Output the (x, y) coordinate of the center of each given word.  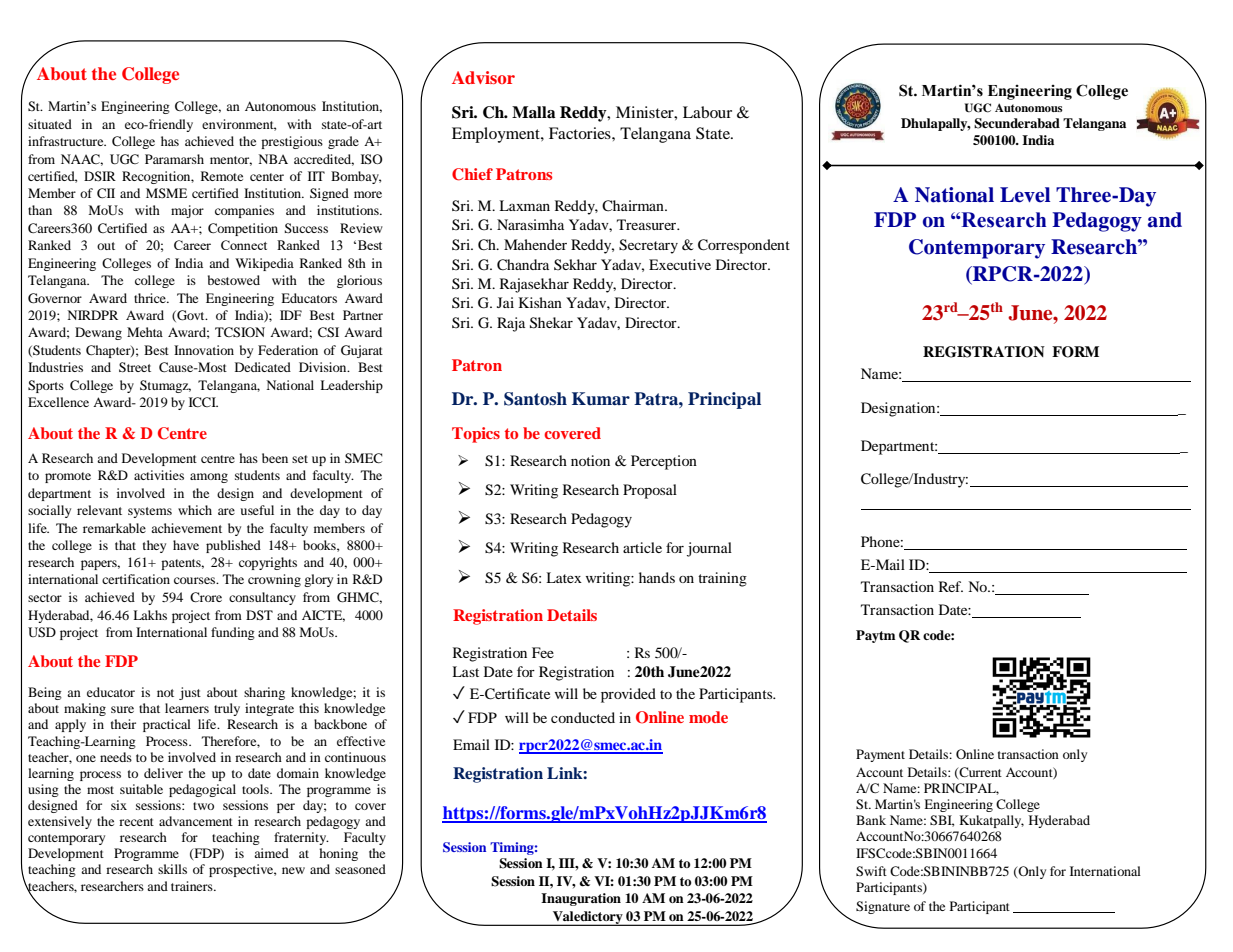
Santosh (535, 399)
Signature (883, 907)
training (722, 579)
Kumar (601, 398)
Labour (707, 112)
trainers (193, 886)
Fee (543, 652)
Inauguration (581, 899)
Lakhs (150, 615)
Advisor (483, 77)
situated (50, 124)
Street (135, 367)
